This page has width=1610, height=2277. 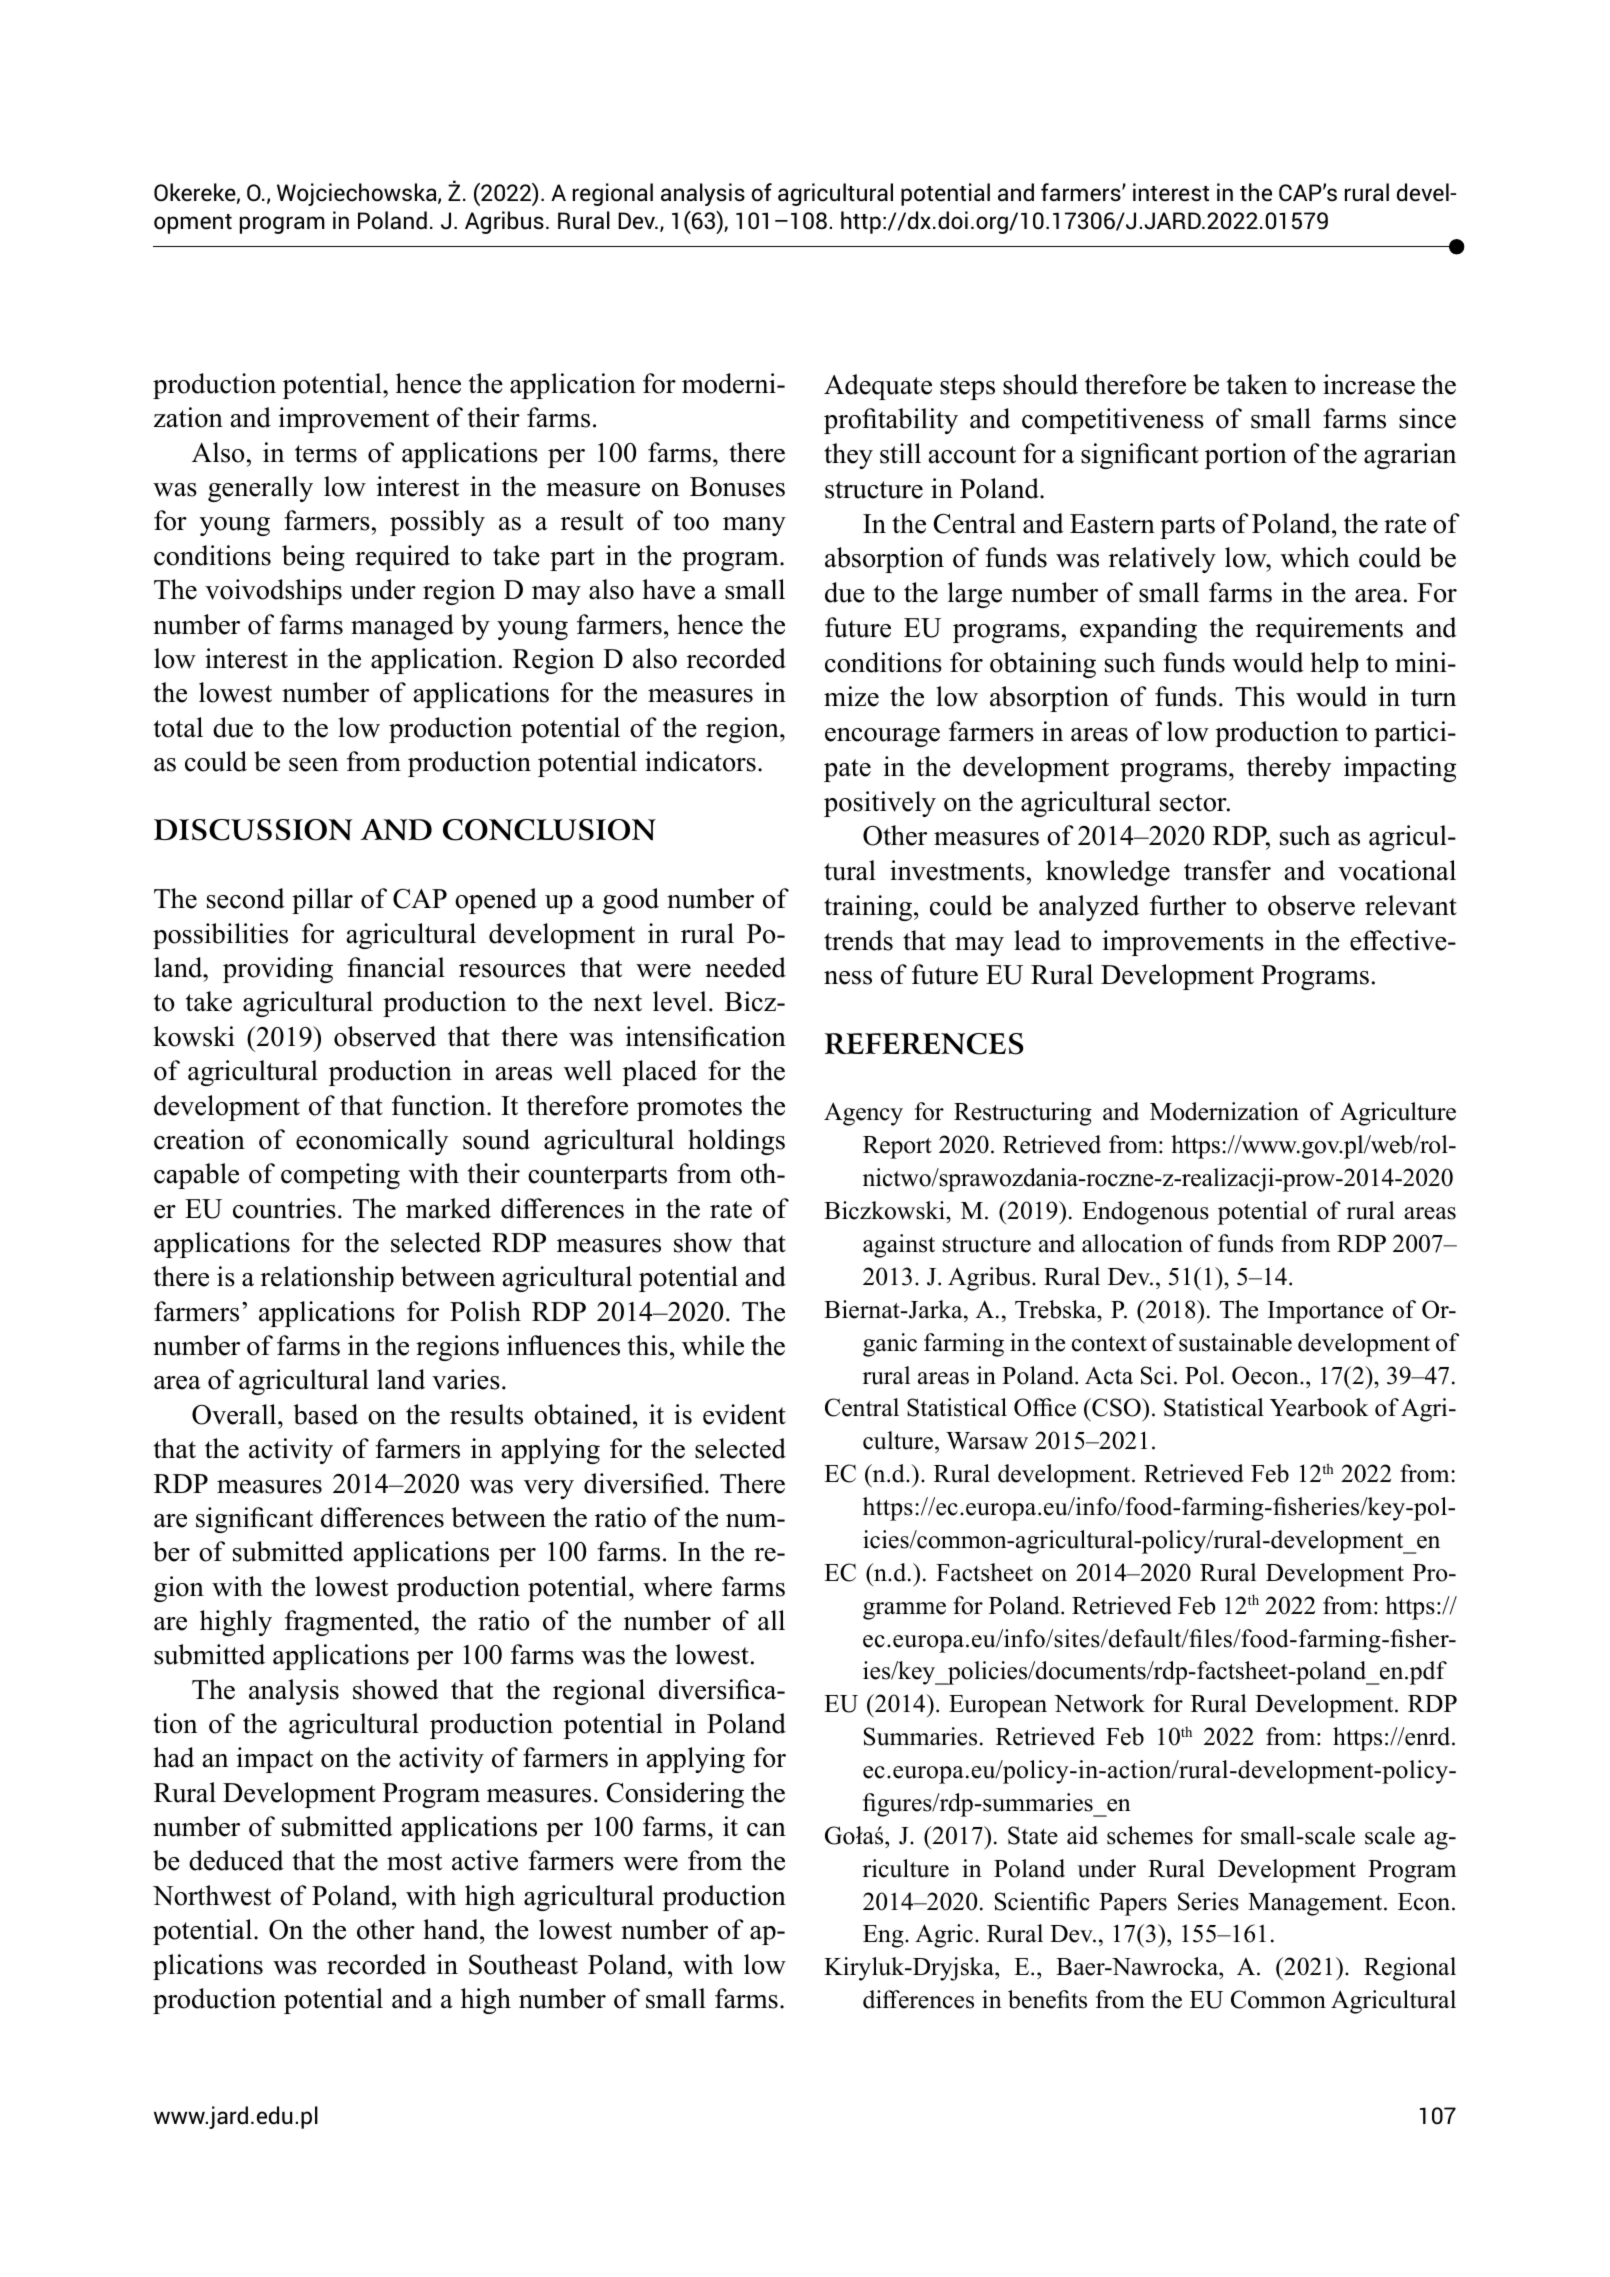 What do you see at coordinates (1145, 1213) in the page?
I see `Endogenous` at bounding box center [1145, 1213].
